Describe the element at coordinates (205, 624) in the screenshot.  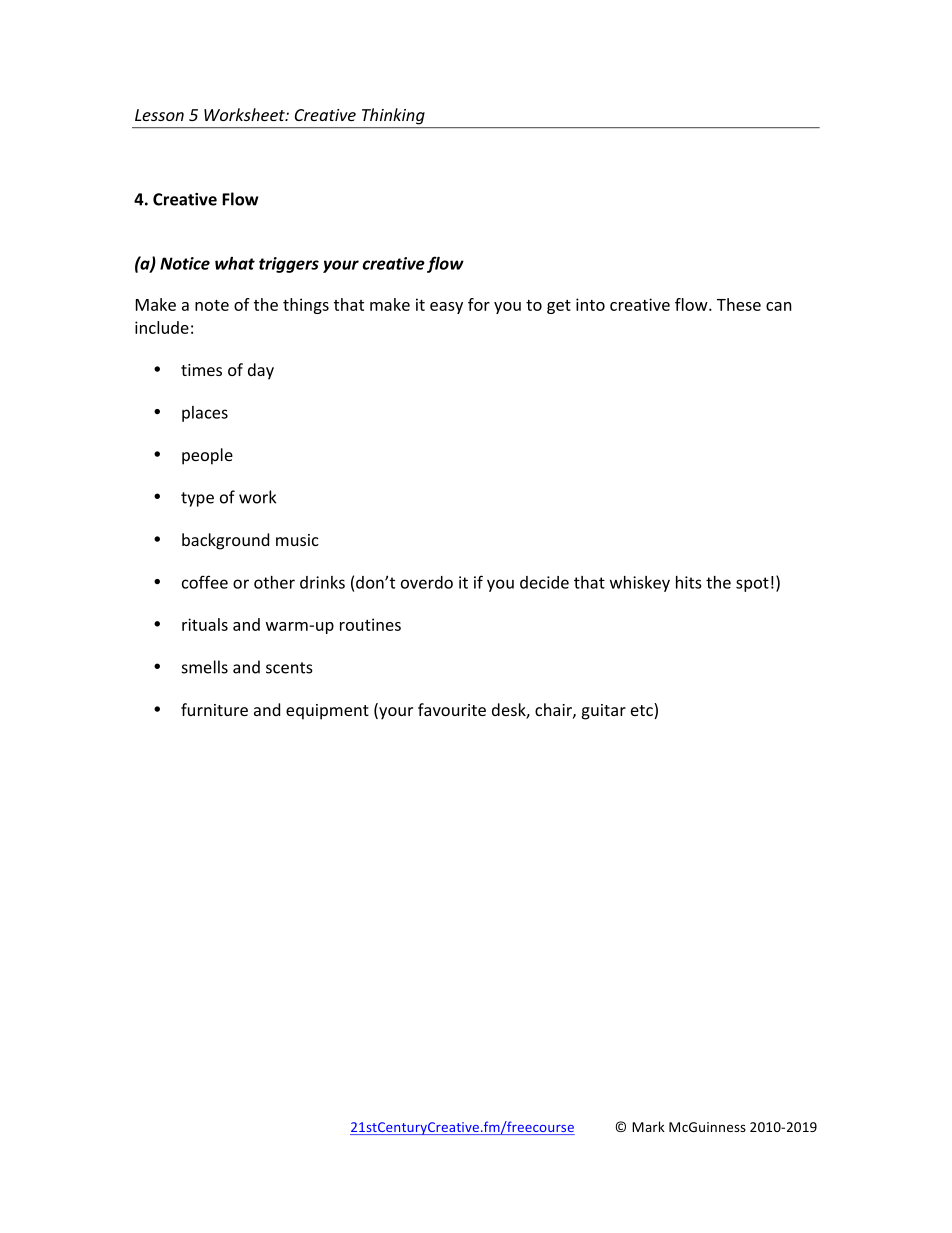
I see `rituals` at that location.
